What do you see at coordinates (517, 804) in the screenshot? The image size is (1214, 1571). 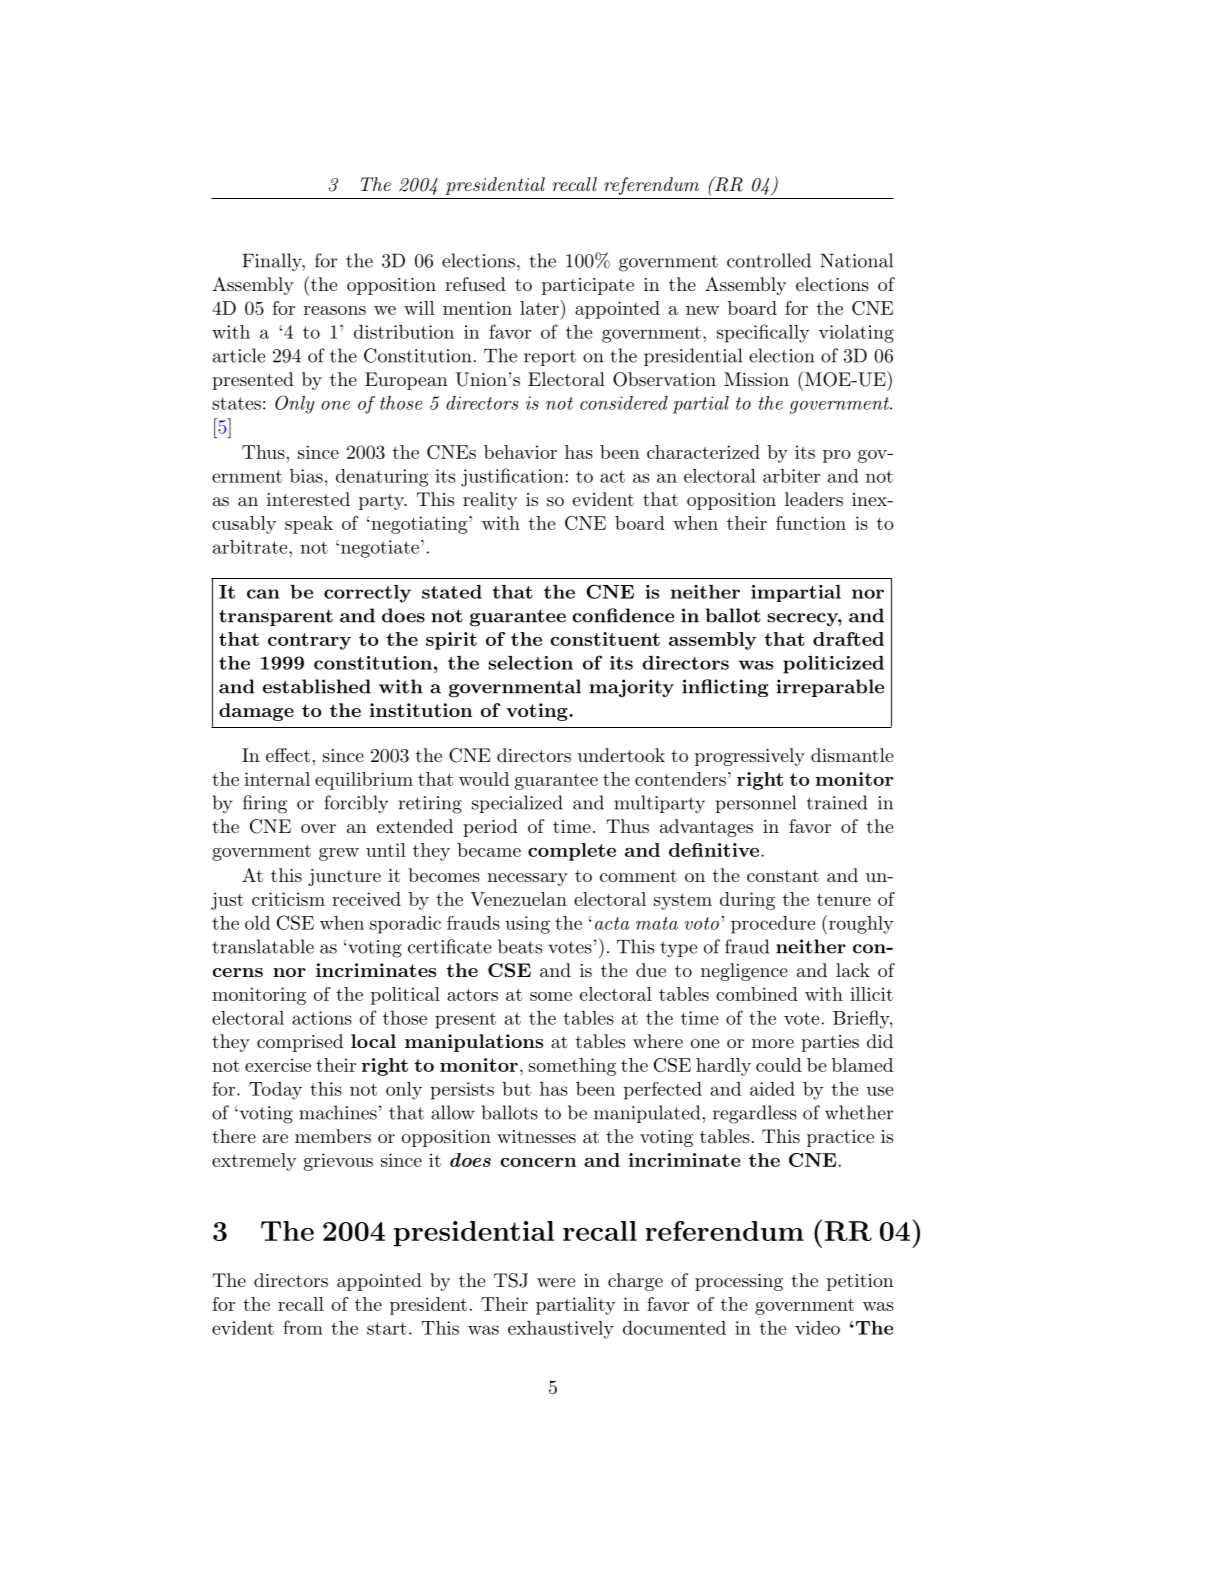 I see `specialized` at bounding box center [517, 804].
